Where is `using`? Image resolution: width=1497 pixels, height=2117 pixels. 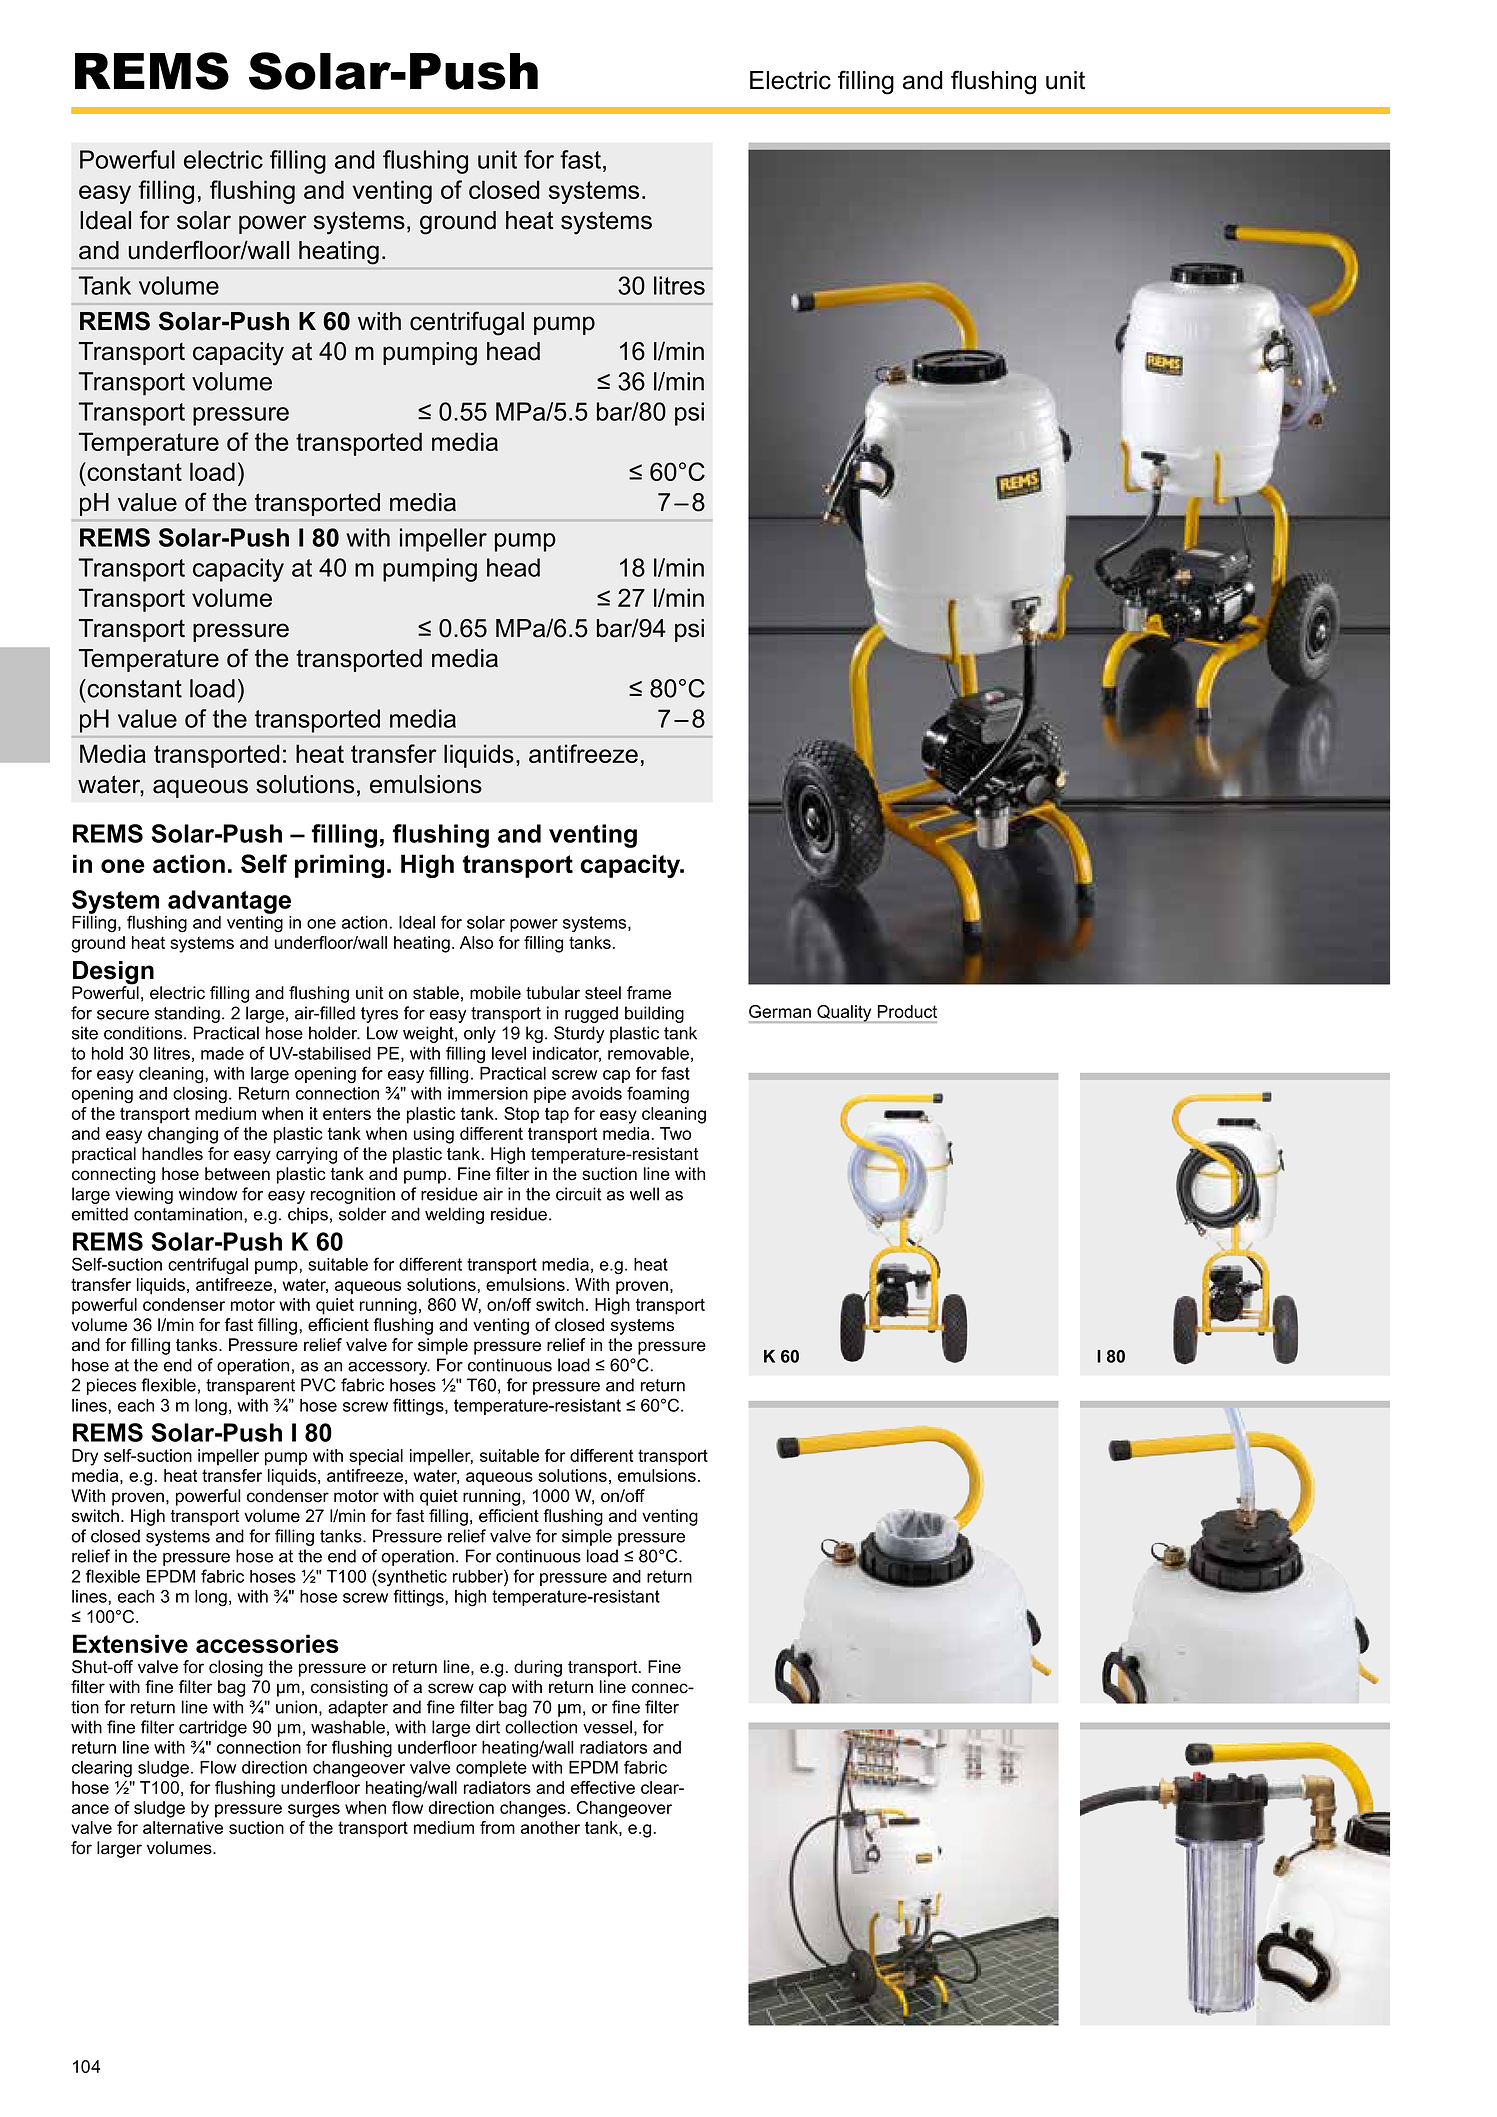
using is located at coordinates (434, 1135).
